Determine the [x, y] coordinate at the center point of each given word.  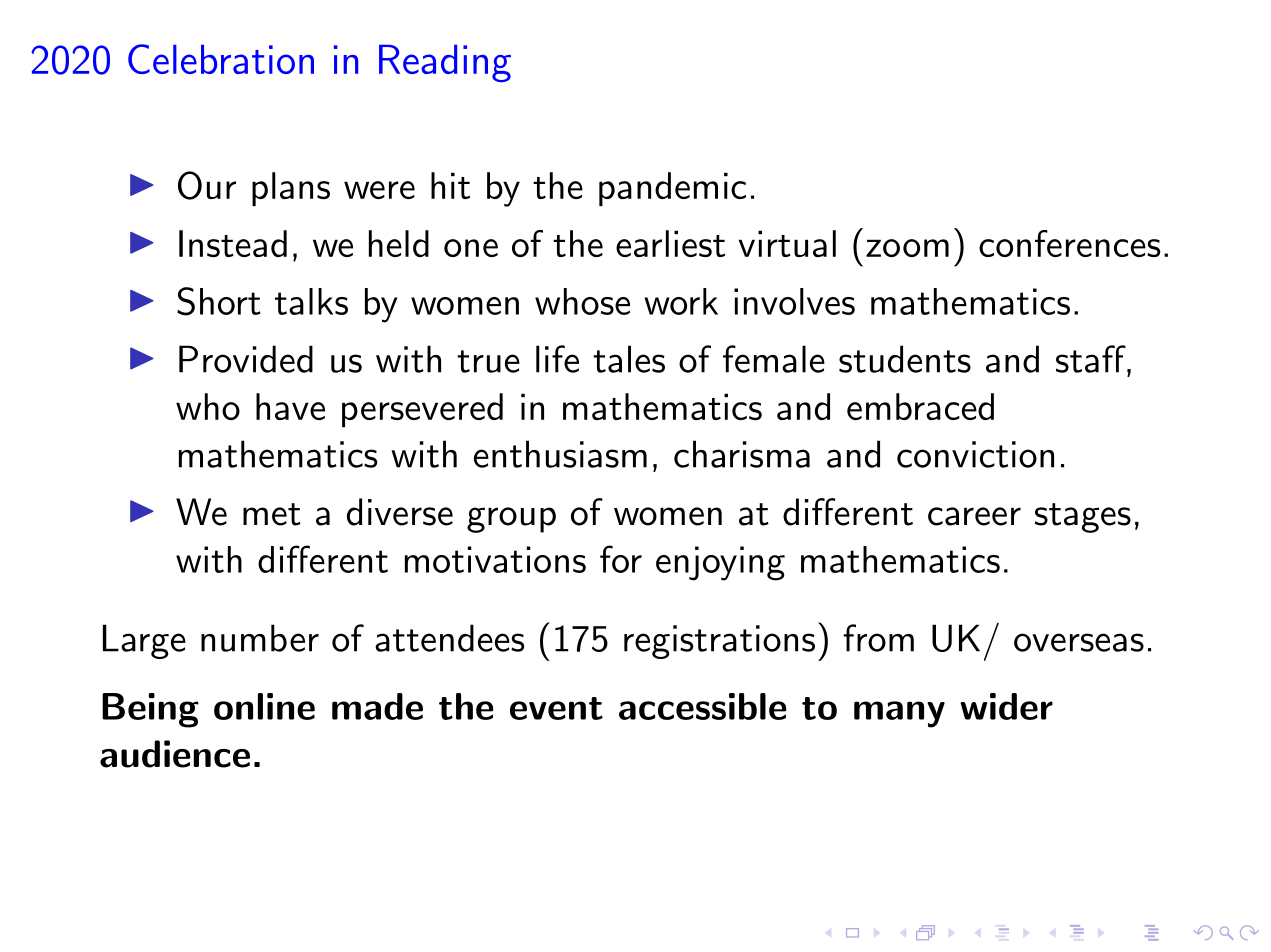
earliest [670, 243]
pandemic [672, 189]
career [974, 516]
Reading [445, 64]
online [264, 706]
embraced [920, 406]
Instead [233, 243]
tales [629, 359]
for [621, 559]
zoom [907, 248]
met [272, 514]
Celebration [221, 59]
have [290, 406]
